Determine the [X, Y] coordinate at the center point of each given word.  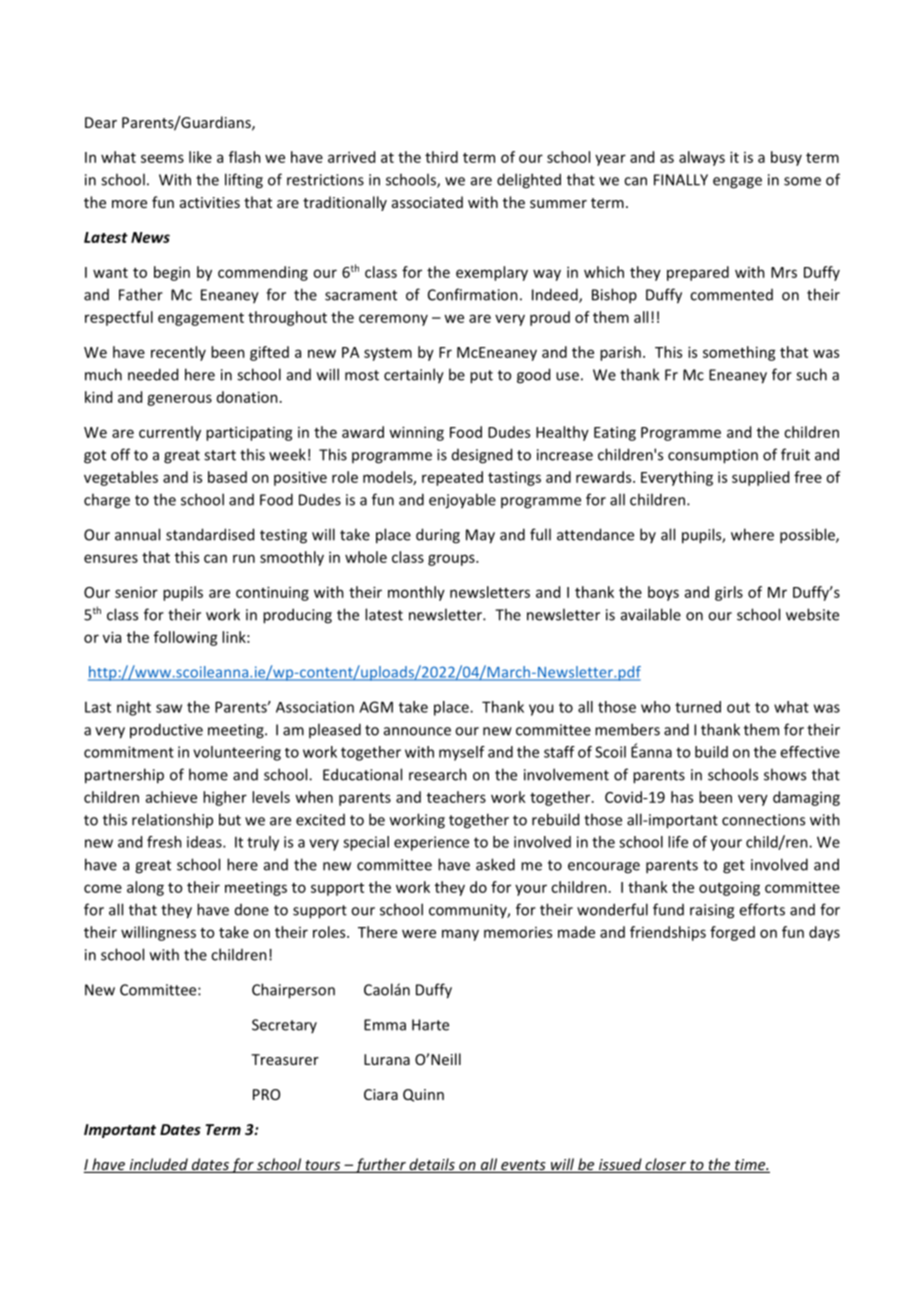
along [145, 888]
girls [729, 593]
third [441, 157]
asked [495, 864]
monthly [416, 593]
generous [179, 400]
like [200, 157]
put [481, 377]
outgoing [729, 888]
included [158, 1165]
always [702, 158]
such [811, 374]
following [186, 638]
